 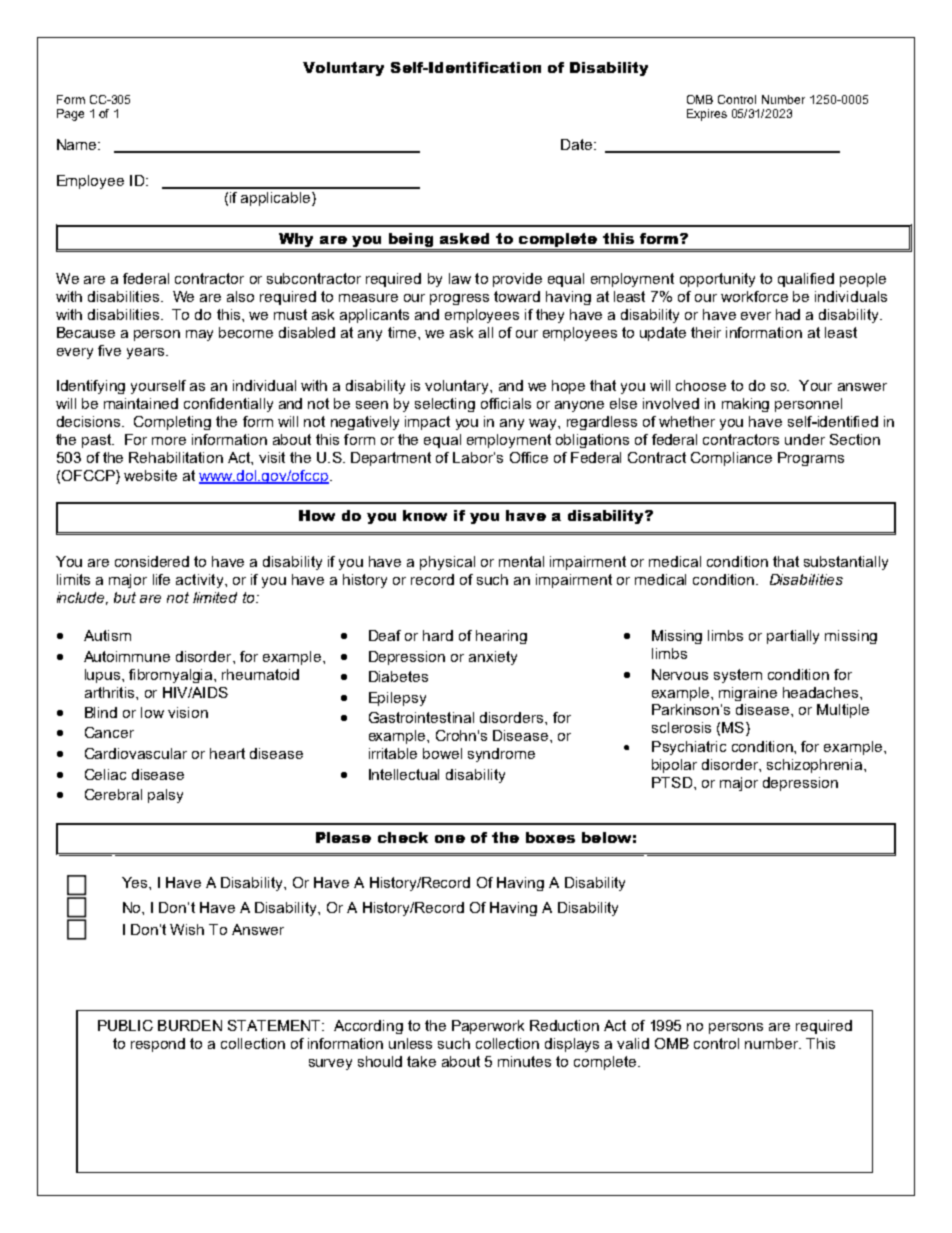 I want to click on Name, so click(x=78, y=144).
